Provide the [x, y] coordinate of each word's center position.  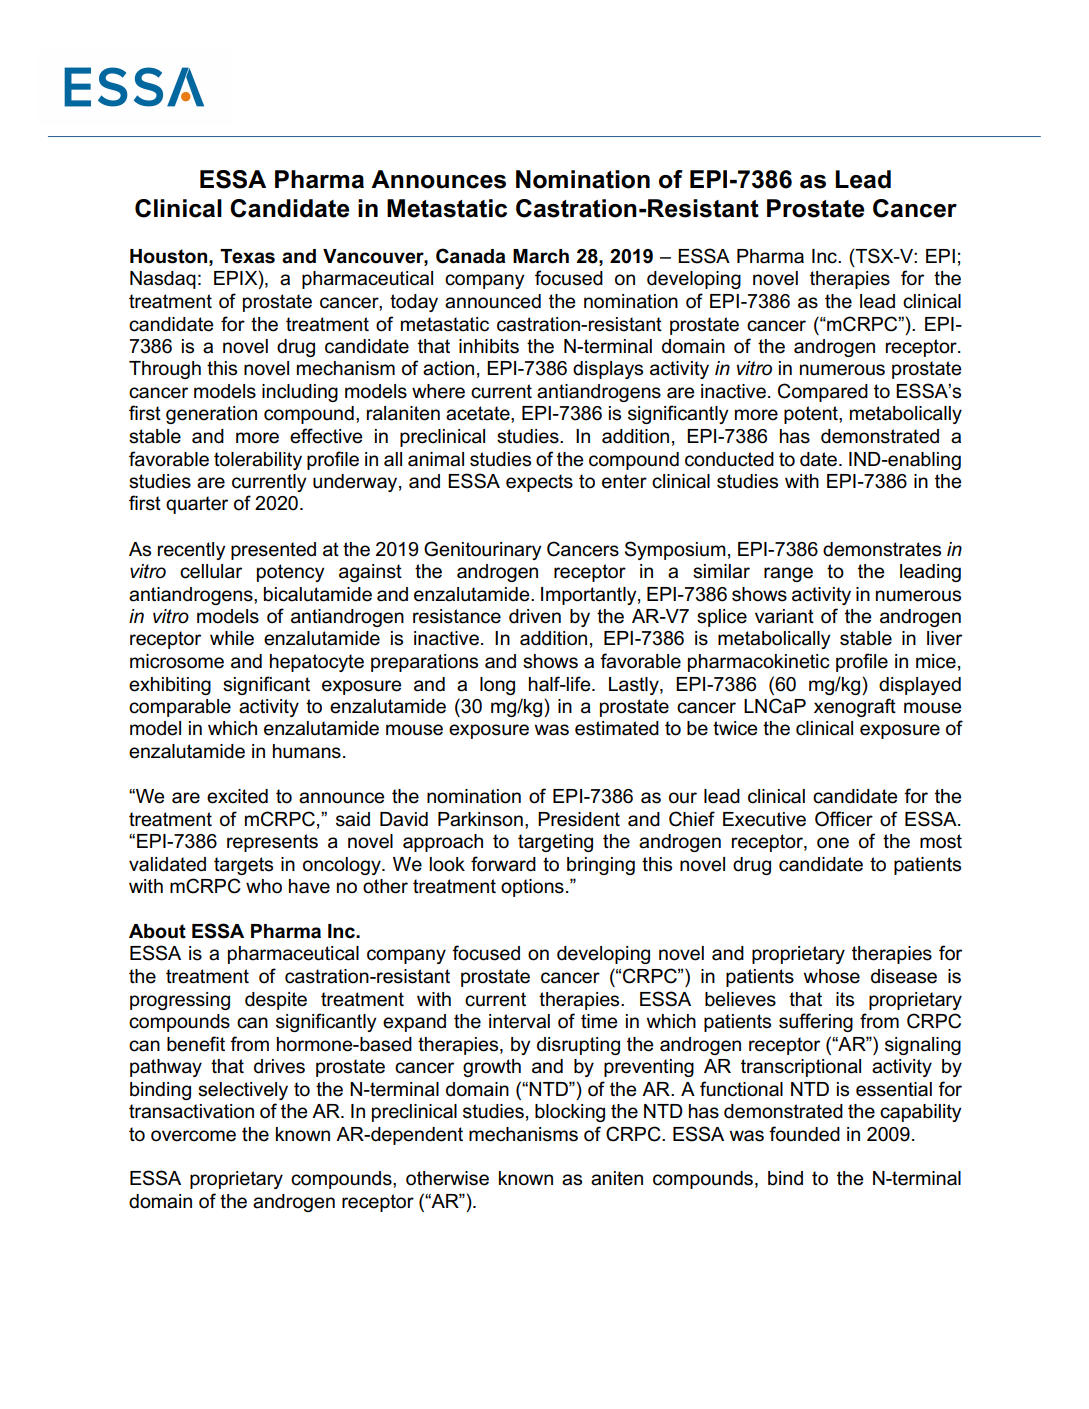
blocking [570, 1113]
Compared [823, 392]
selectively [243, 1091]
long [497, 686]
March [541, 256]
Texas [247, 256]
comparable [180, 708]
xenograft [855, 707]
